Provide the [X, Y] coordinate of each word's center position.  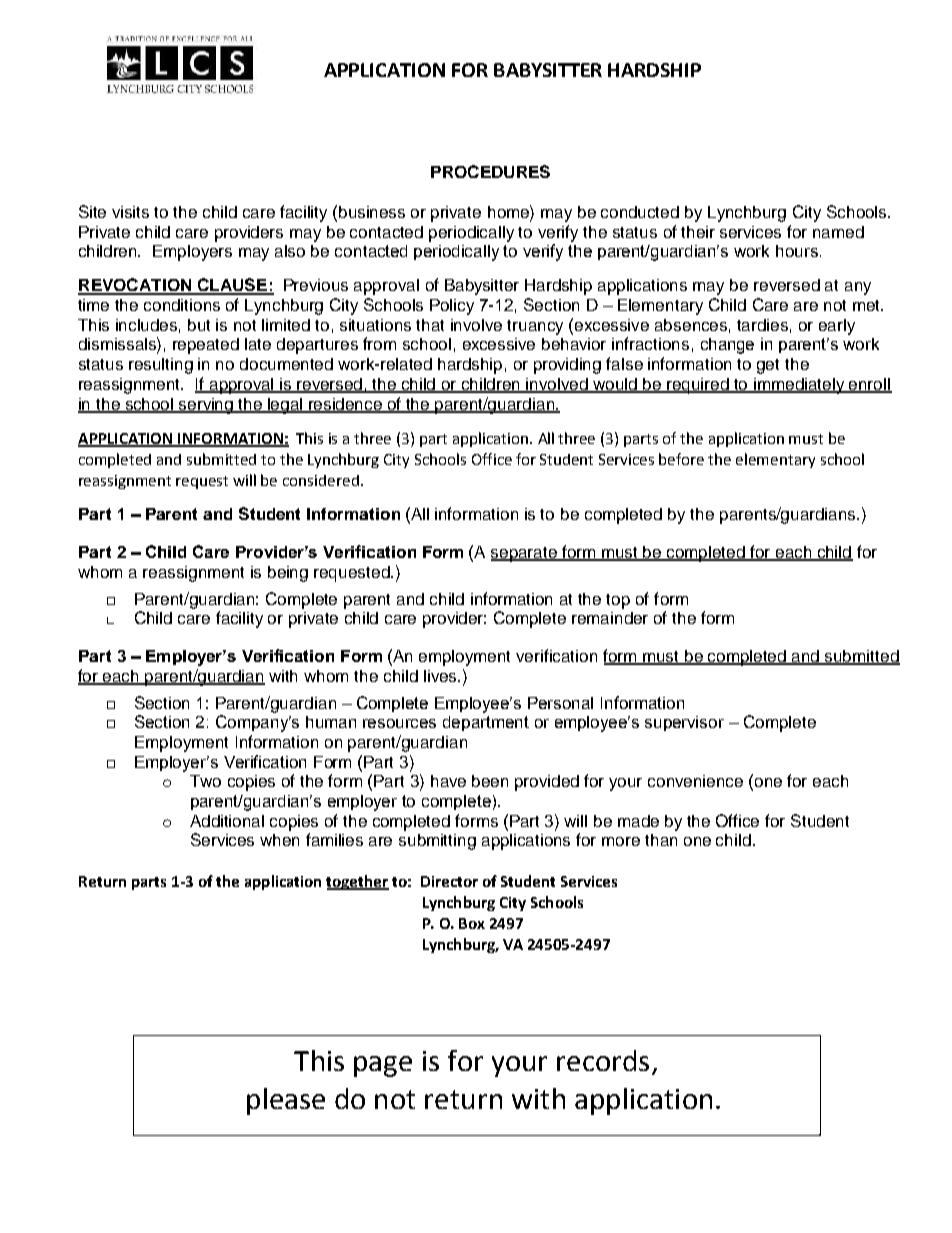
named [838, 232]
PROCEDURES [490, 171]
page [383, 1066]
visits [130, 212]
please [286, 1101]
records [603, 1060]
